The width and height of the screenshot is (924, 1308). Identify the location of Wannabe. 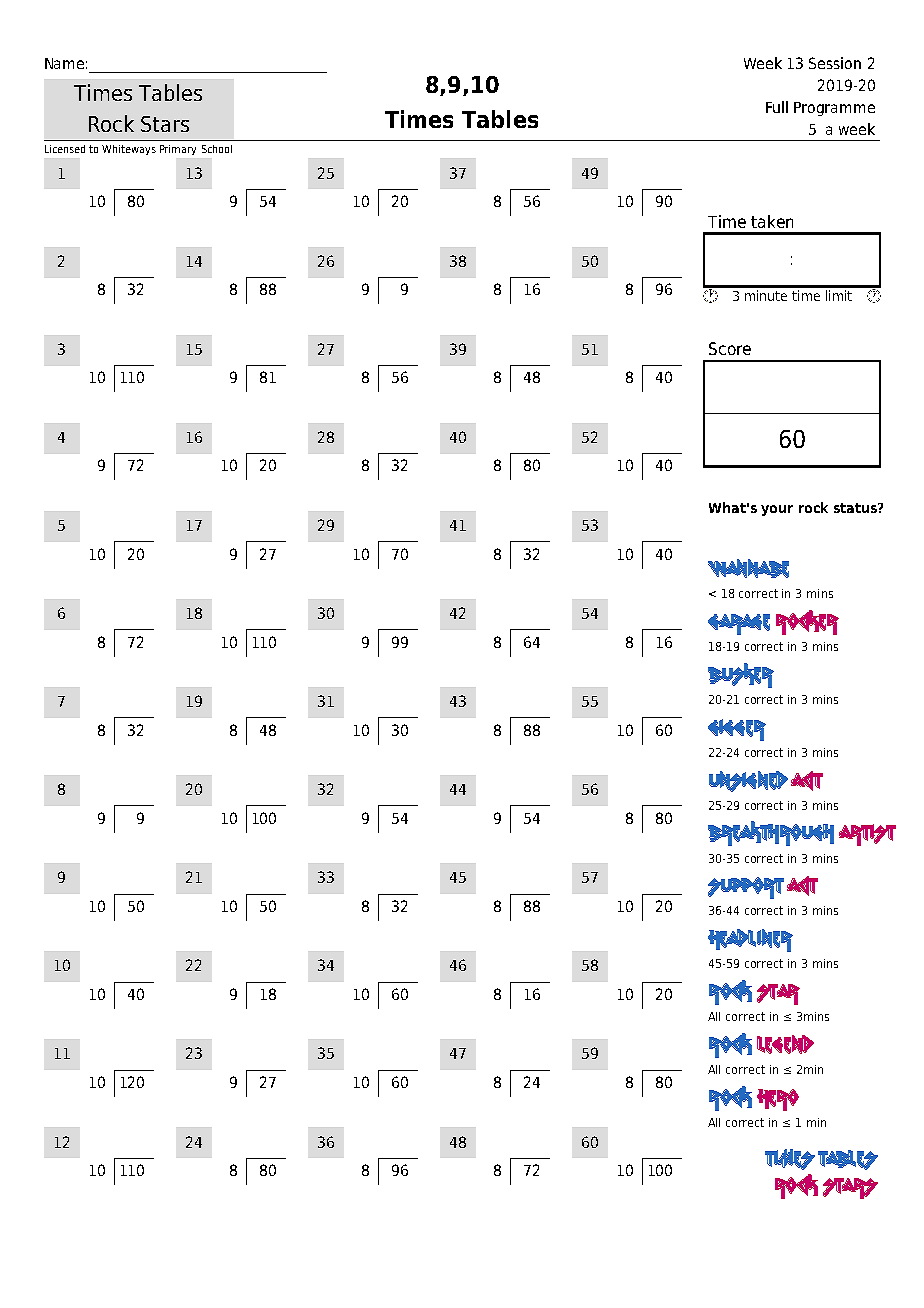
(748, 568).
